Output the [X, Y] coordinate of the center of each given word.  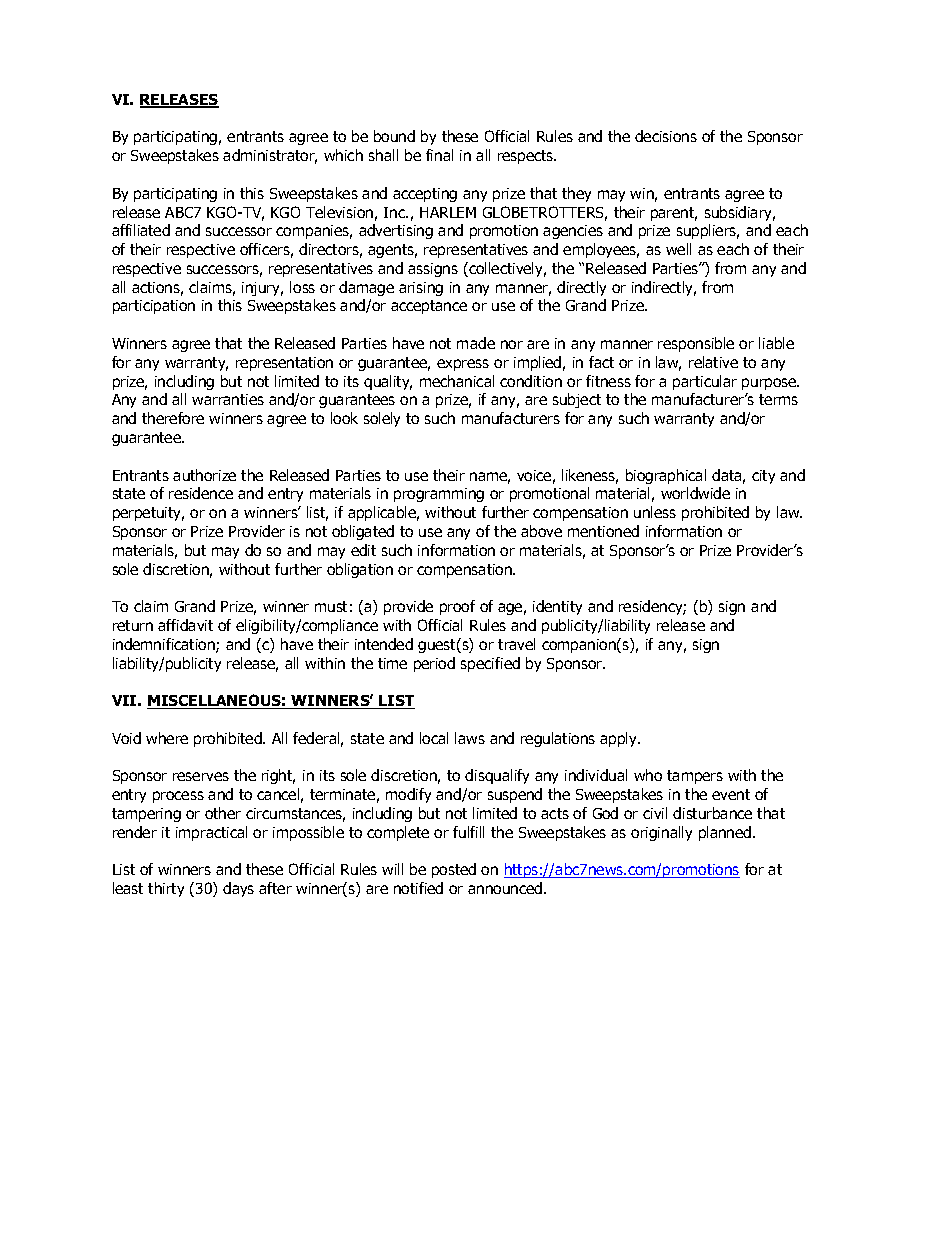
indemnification [165, 645]
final [439, 155]
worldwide [695, 493]
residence [201, 493]
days [238, 889]
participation [154, 307]
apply [620, 739]
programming [439, 495]
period [434, 664]
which [343, 155]
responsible [696, 344]
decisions [666, 136]
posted [454, 870]
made [476, 343]
